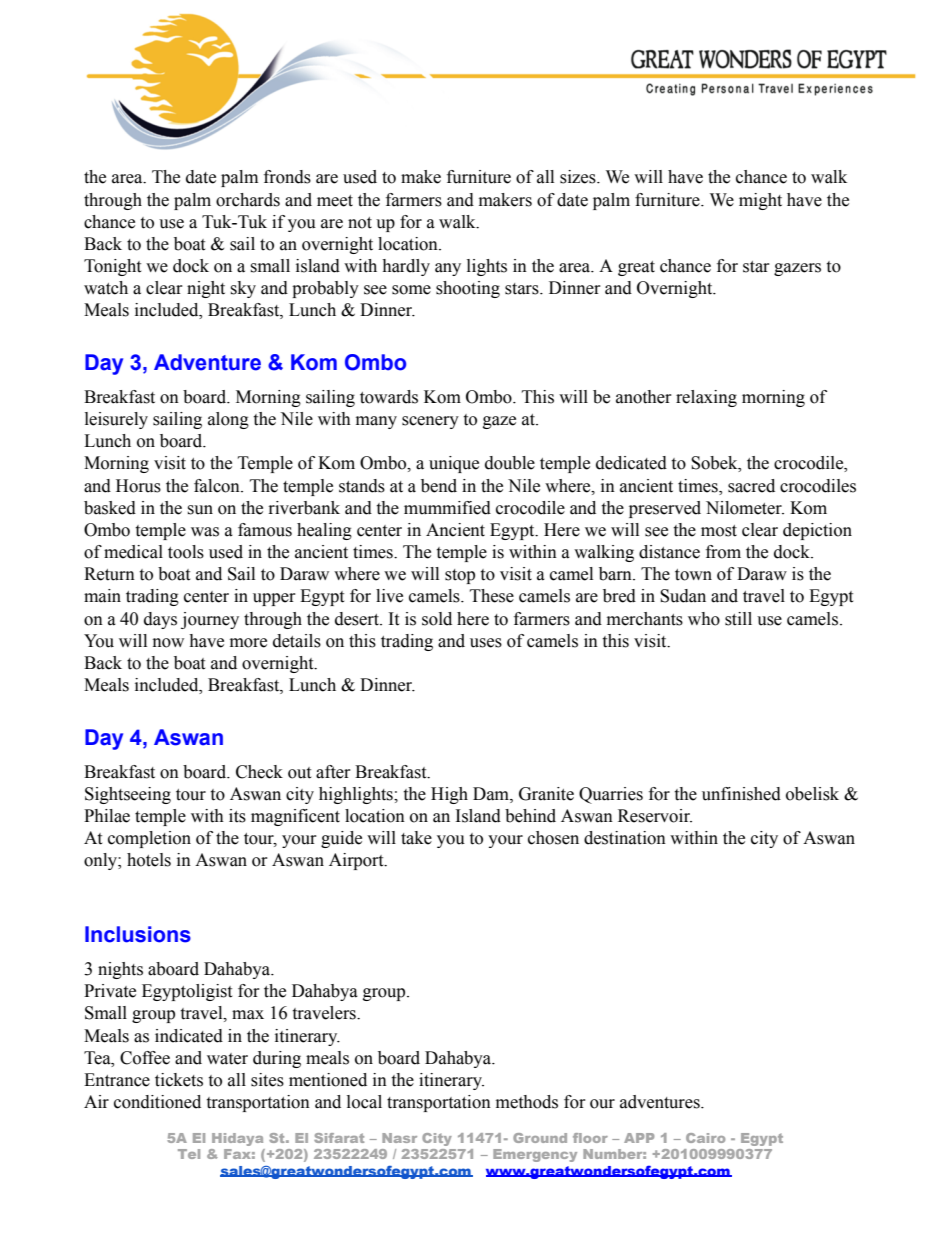  Describe the element at coordinates (157, 1102) in the image. I see `conditioned` at that location.
